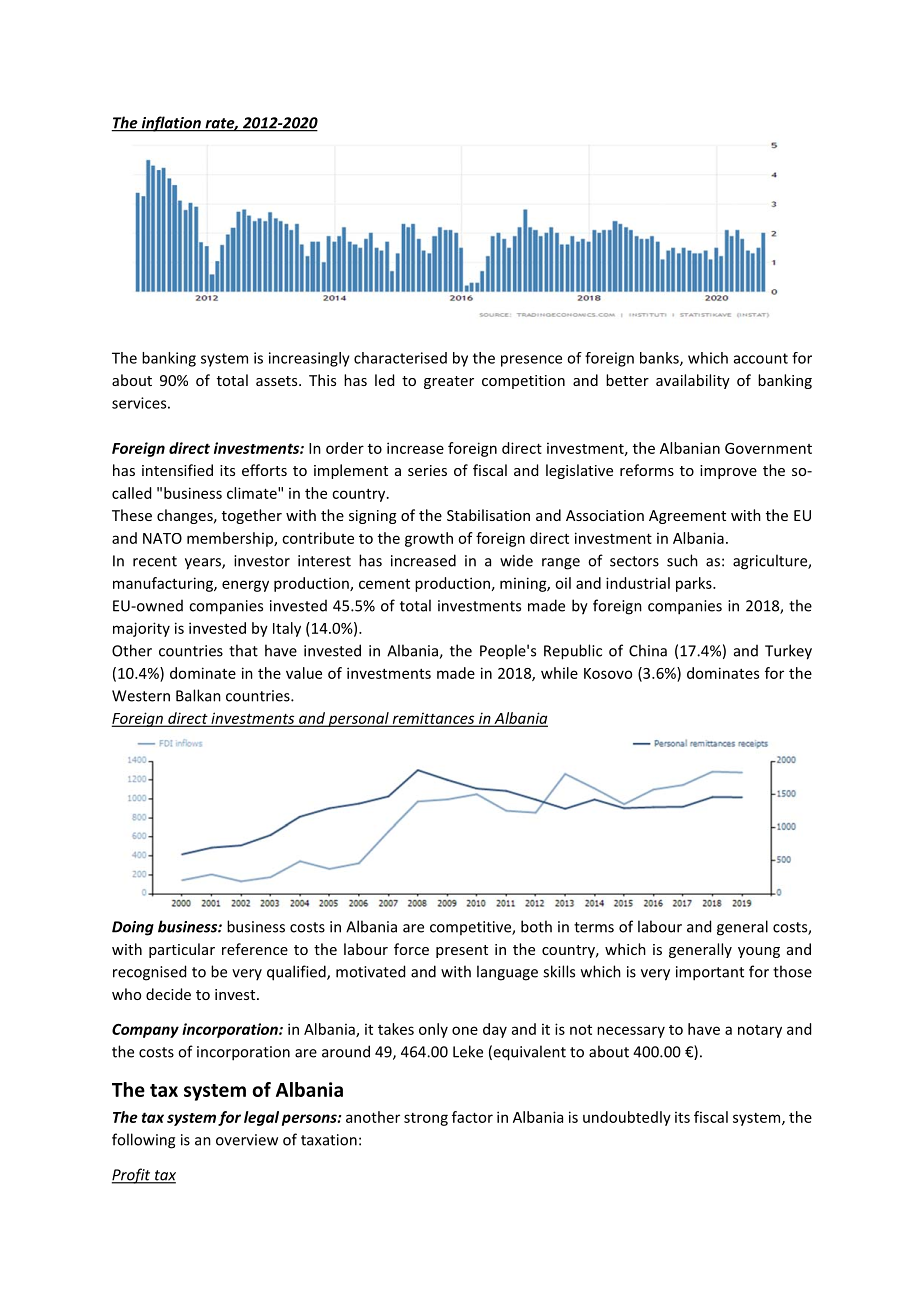  Describe the element at coordinates (171, 124) in the screenshot. I see `inflation` at that location.
